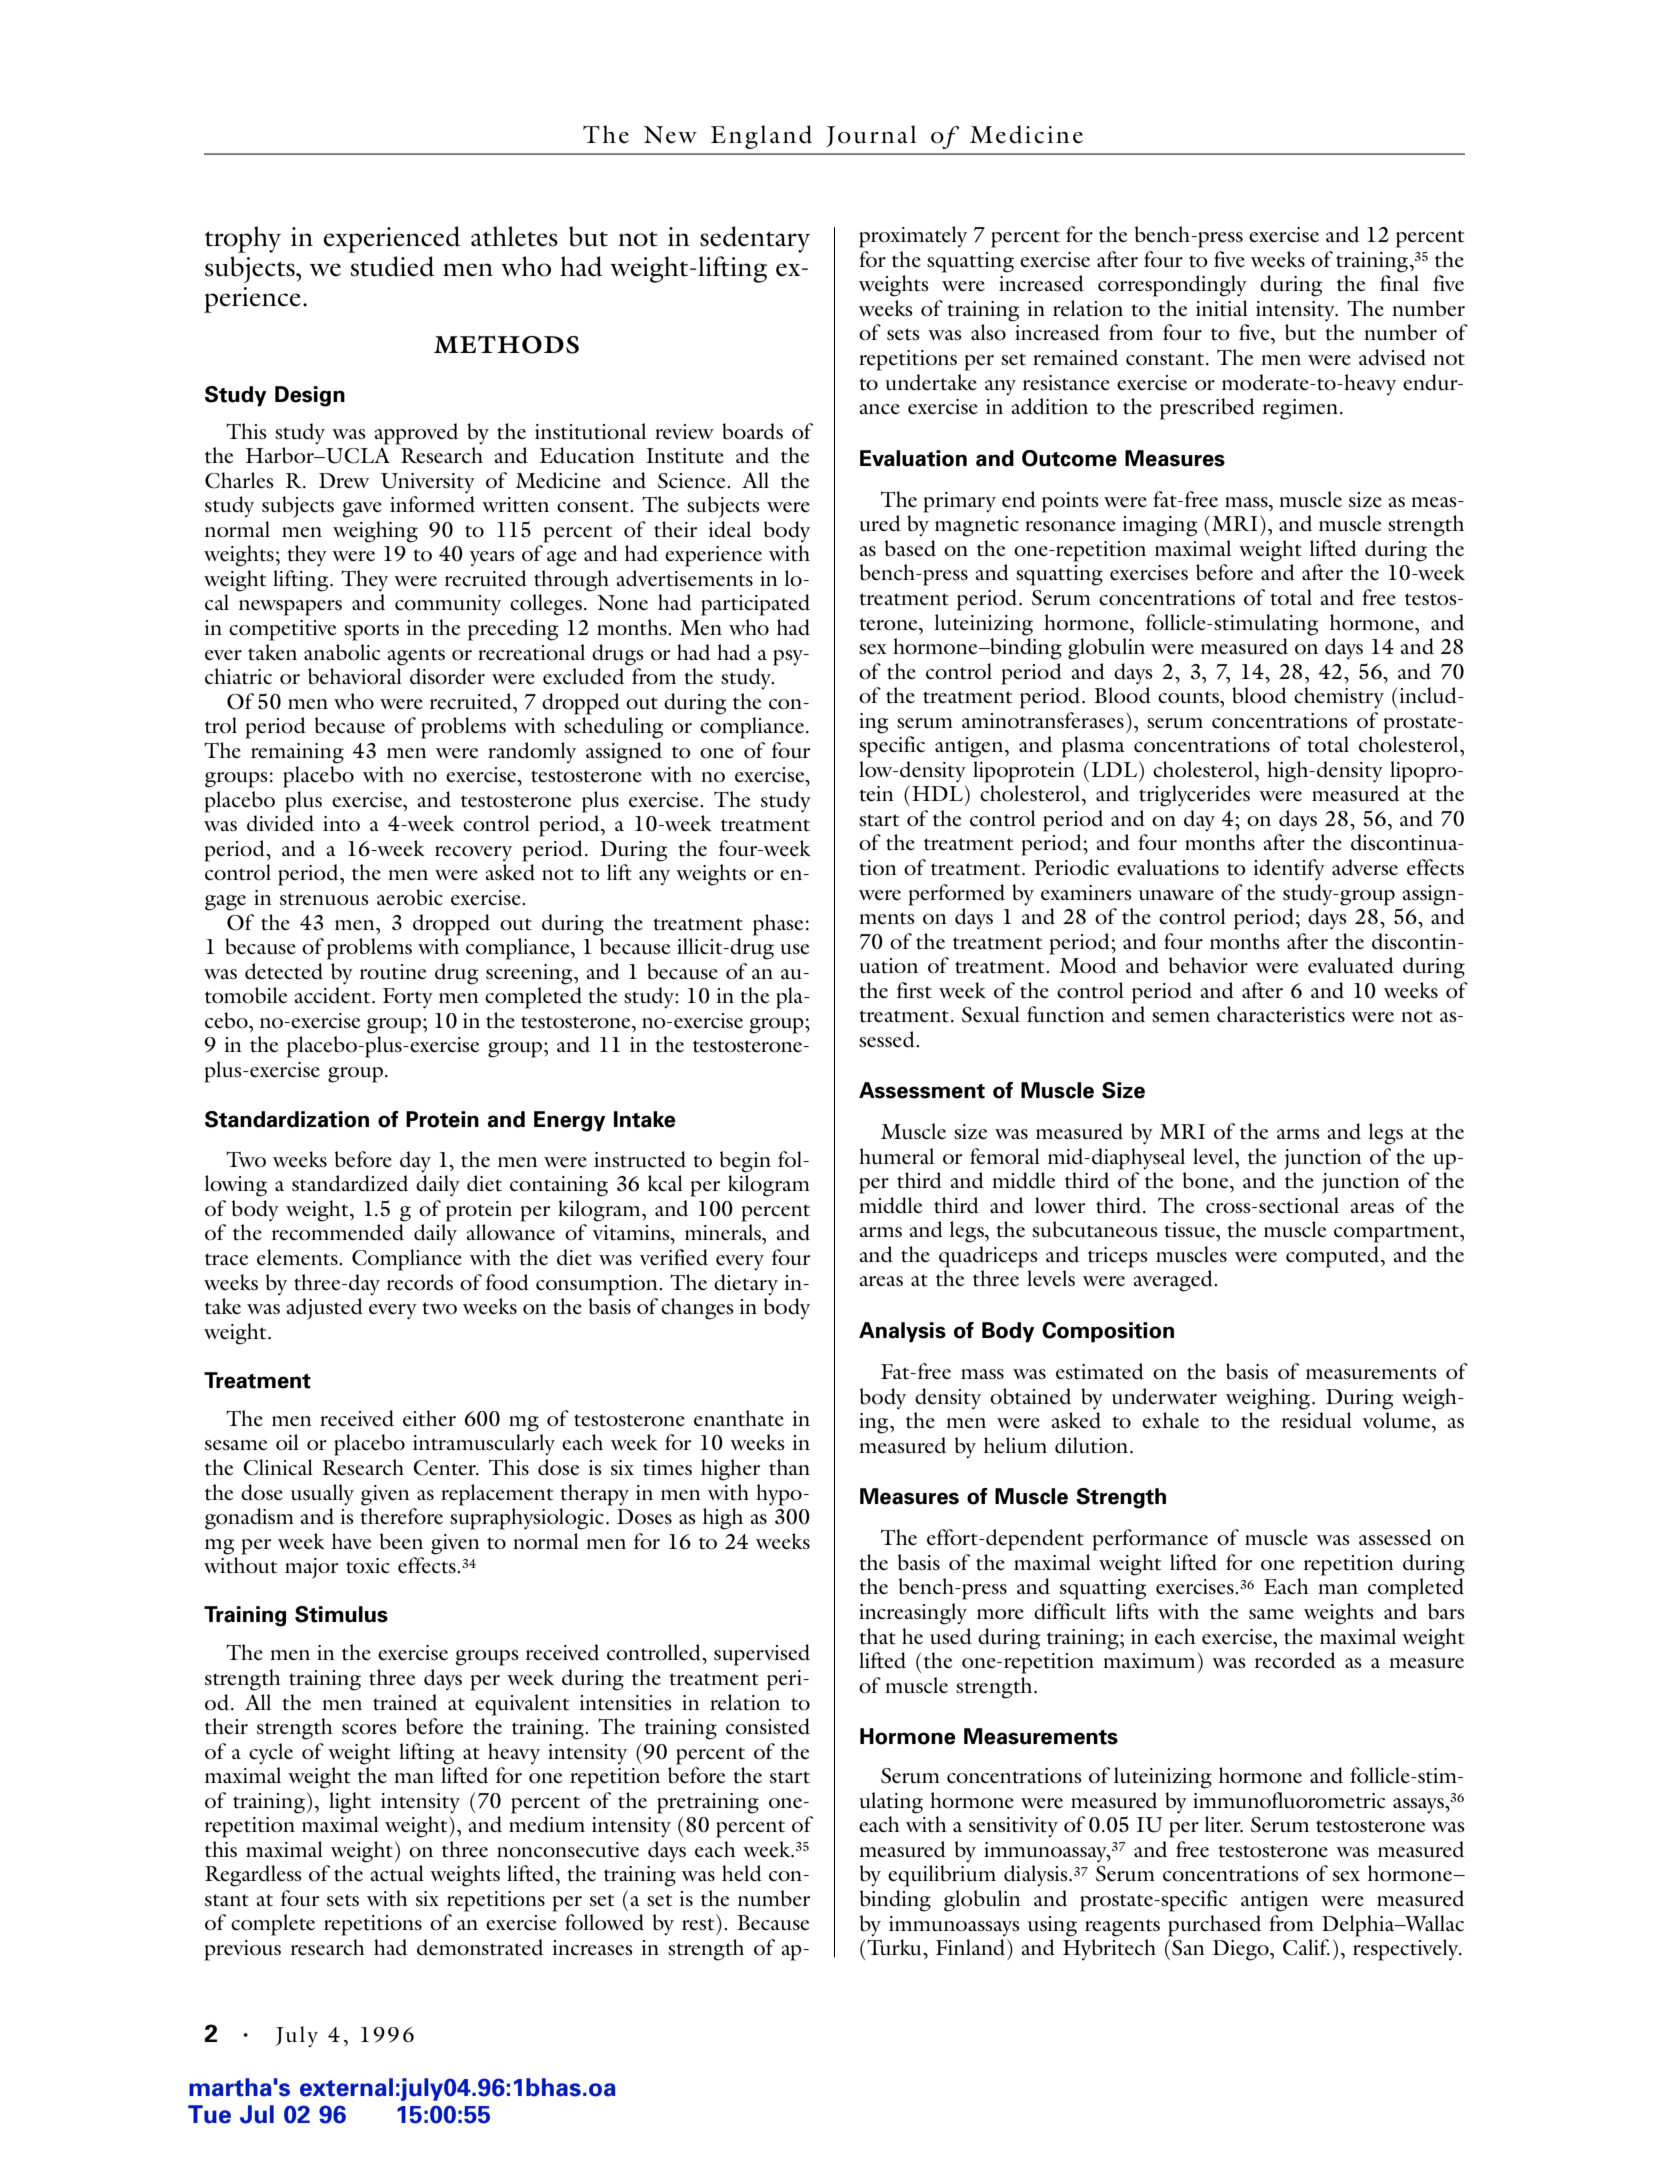  I want to click on humeral, so click(896, 1156).
